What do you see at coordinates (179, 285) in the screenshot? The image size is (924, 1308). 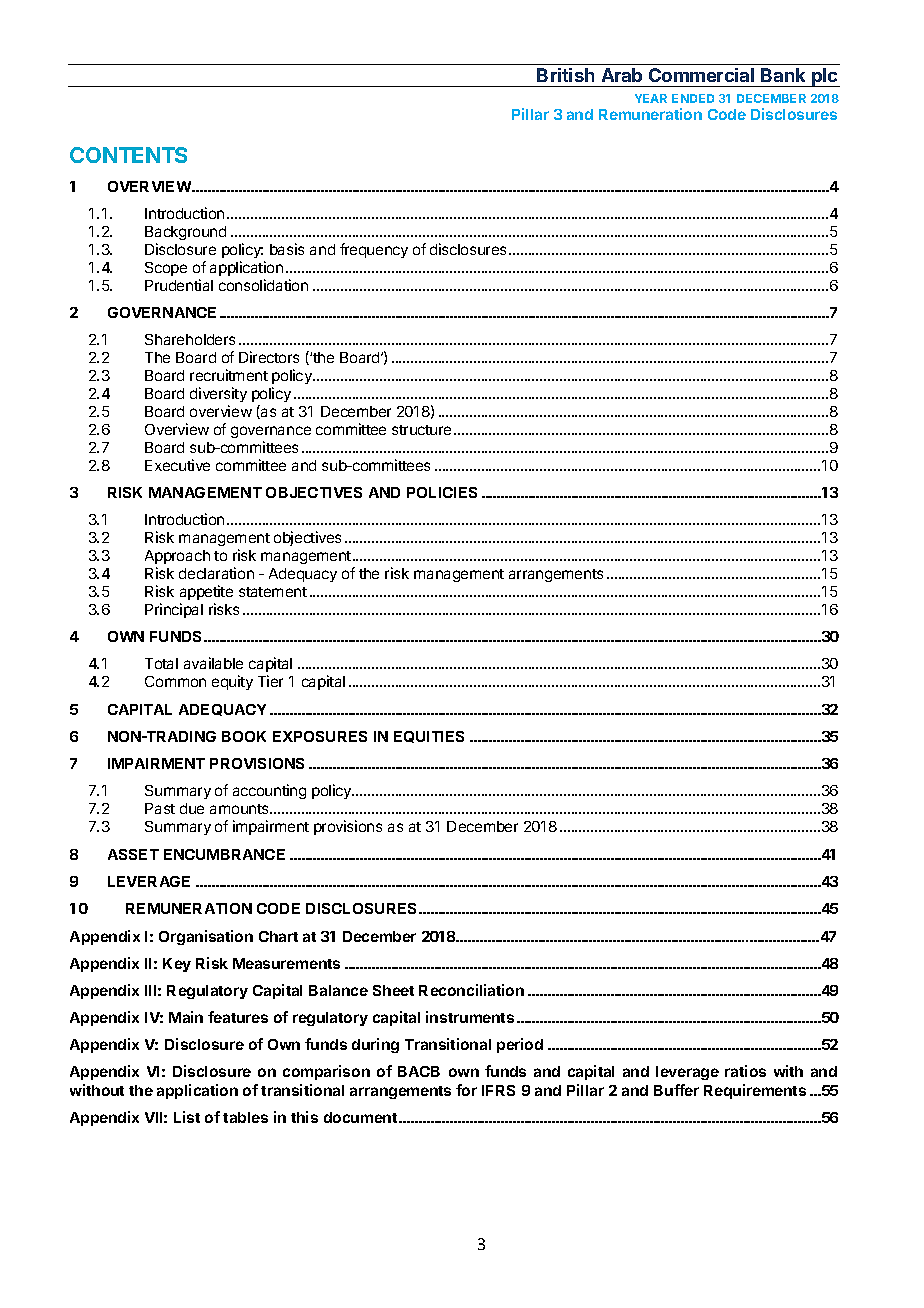 I see `Prudential` at bounding box center [179, 285].
